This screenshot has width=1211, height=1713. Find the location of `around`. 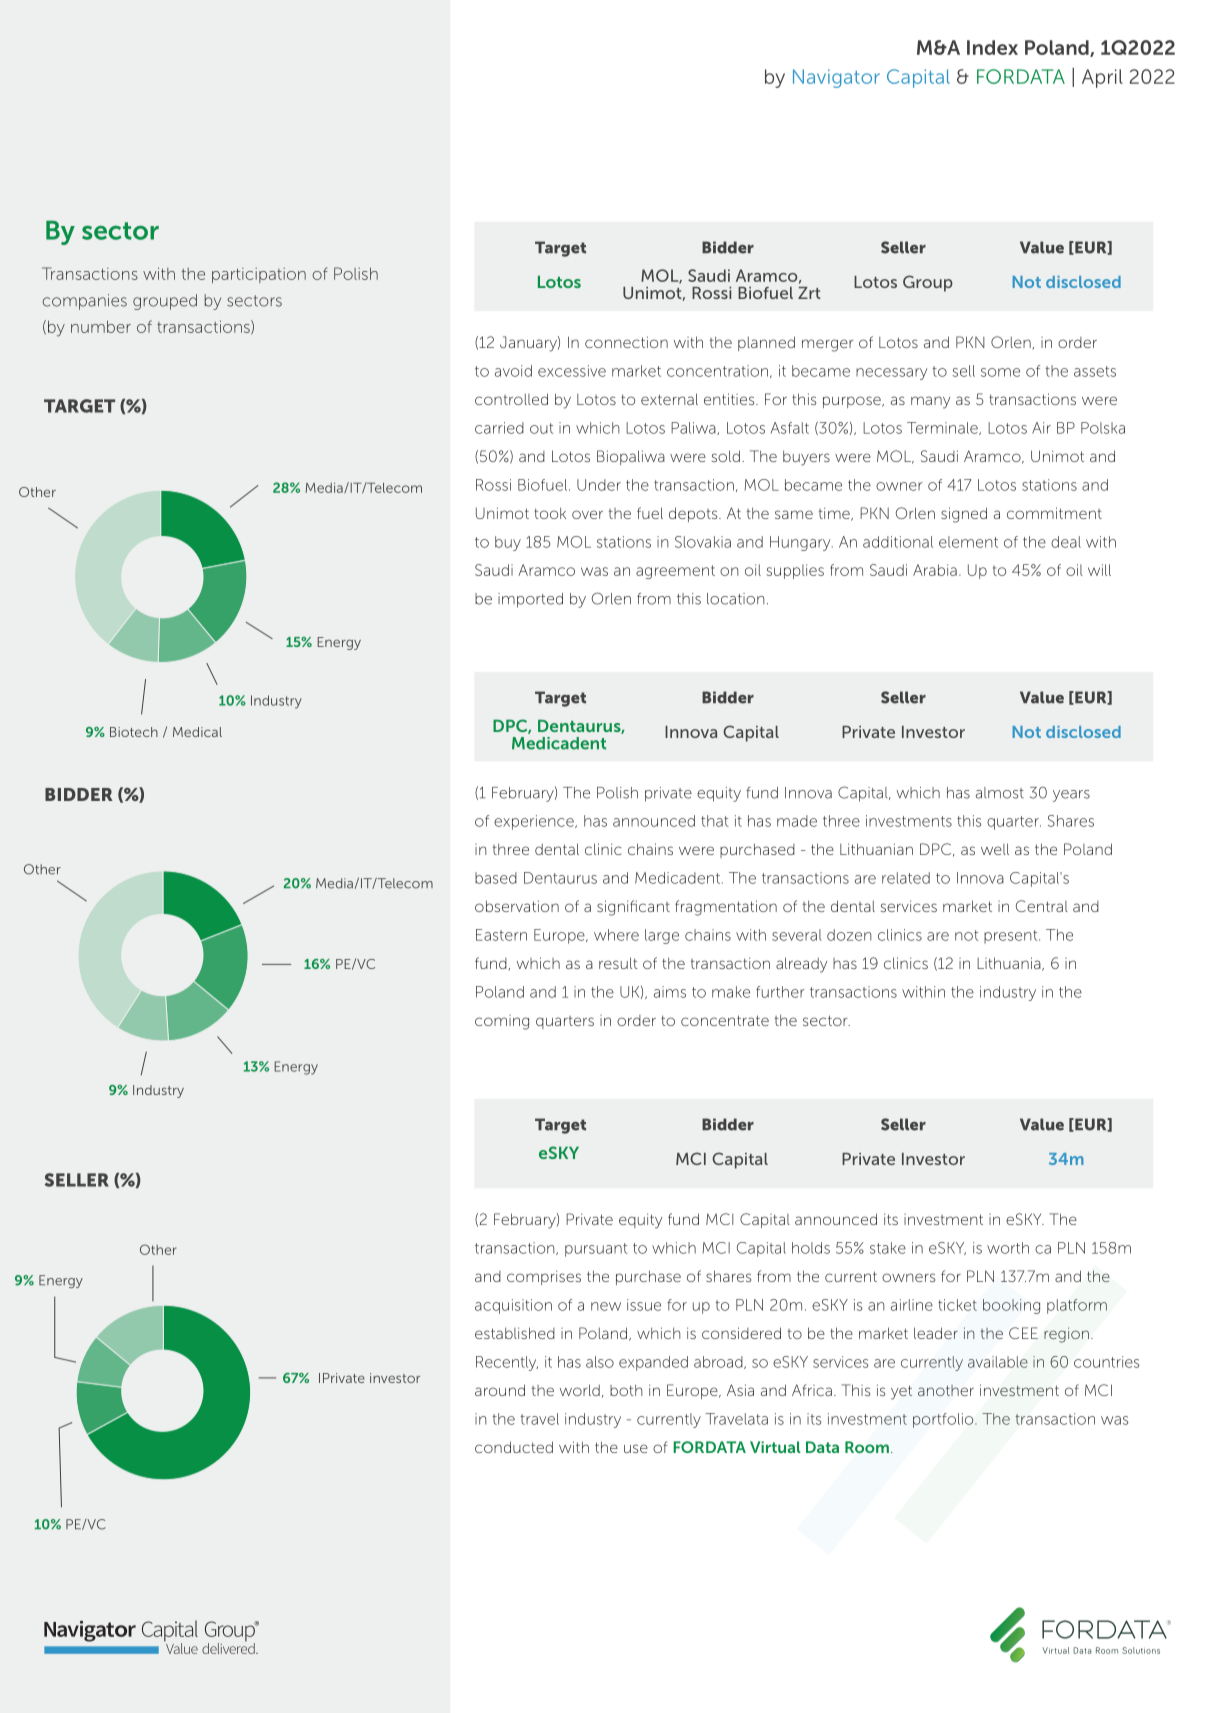

around is located at coordinates (500, 1390).
